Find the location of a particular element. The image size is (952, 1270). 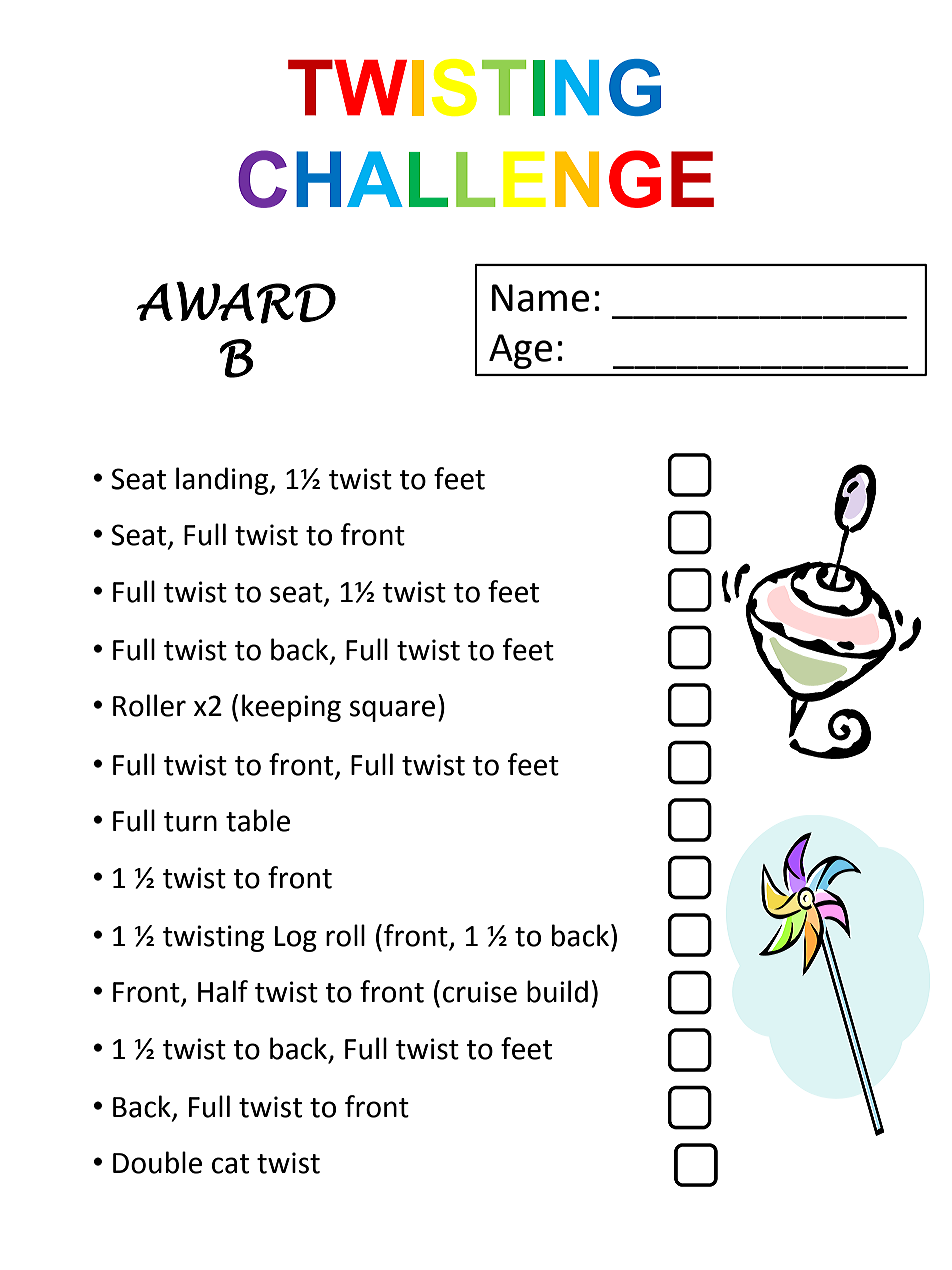

Name is located at coordinates (540, 298).
